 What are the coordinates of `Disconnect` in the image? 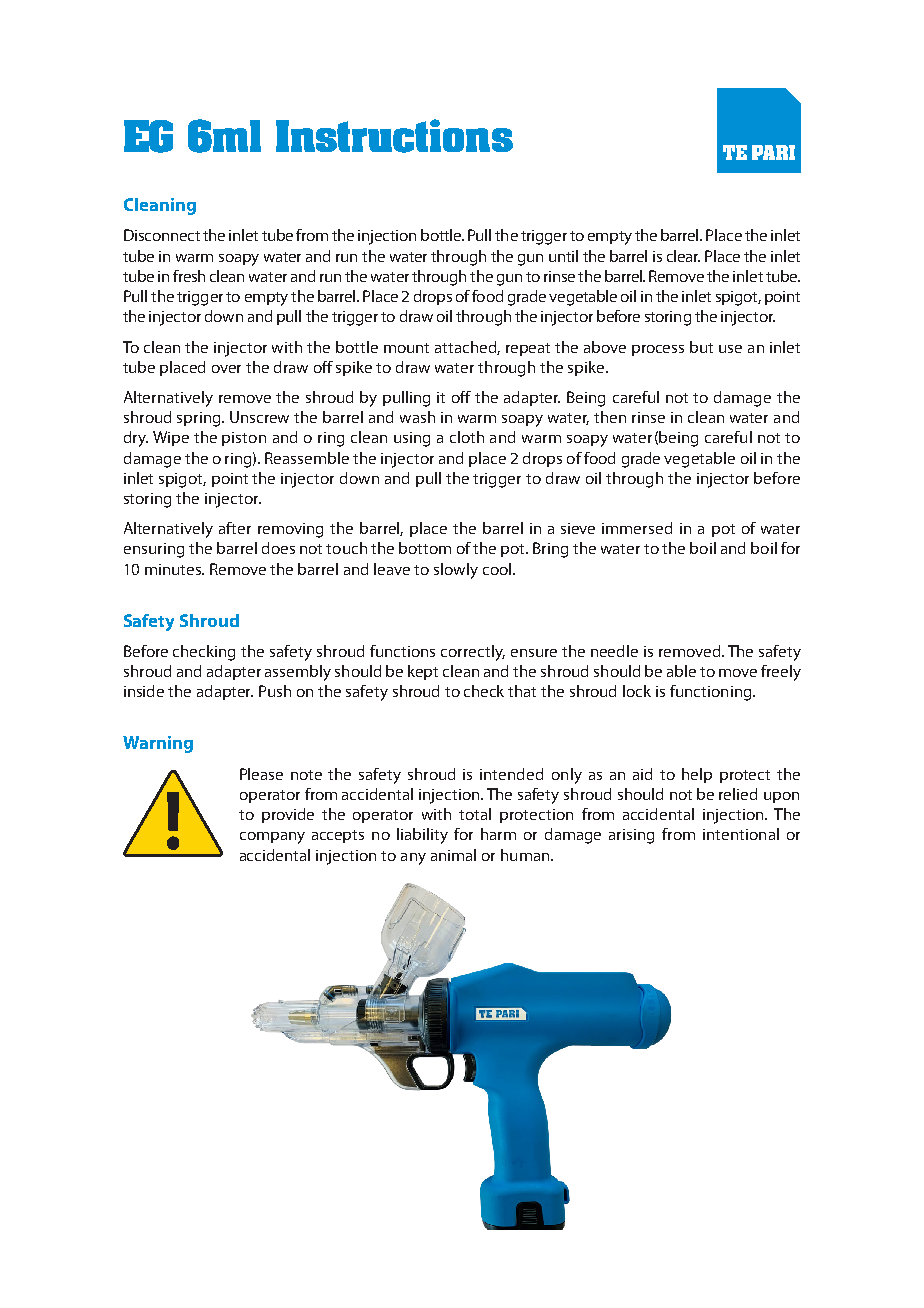 It's located at (162, 235).
